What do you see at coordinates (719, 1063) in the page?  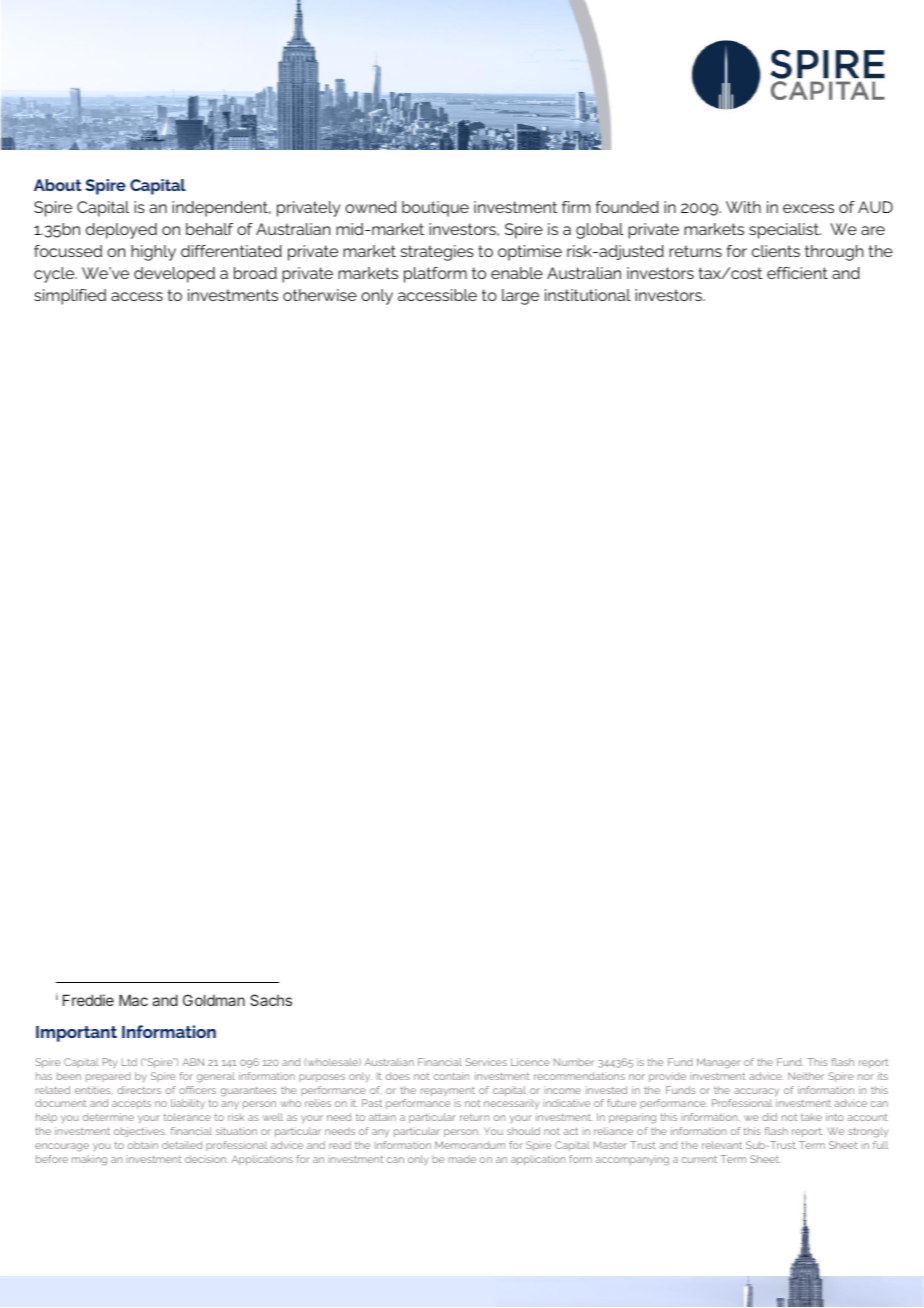 I see `Manager` at bounding box center [719, 1063].
